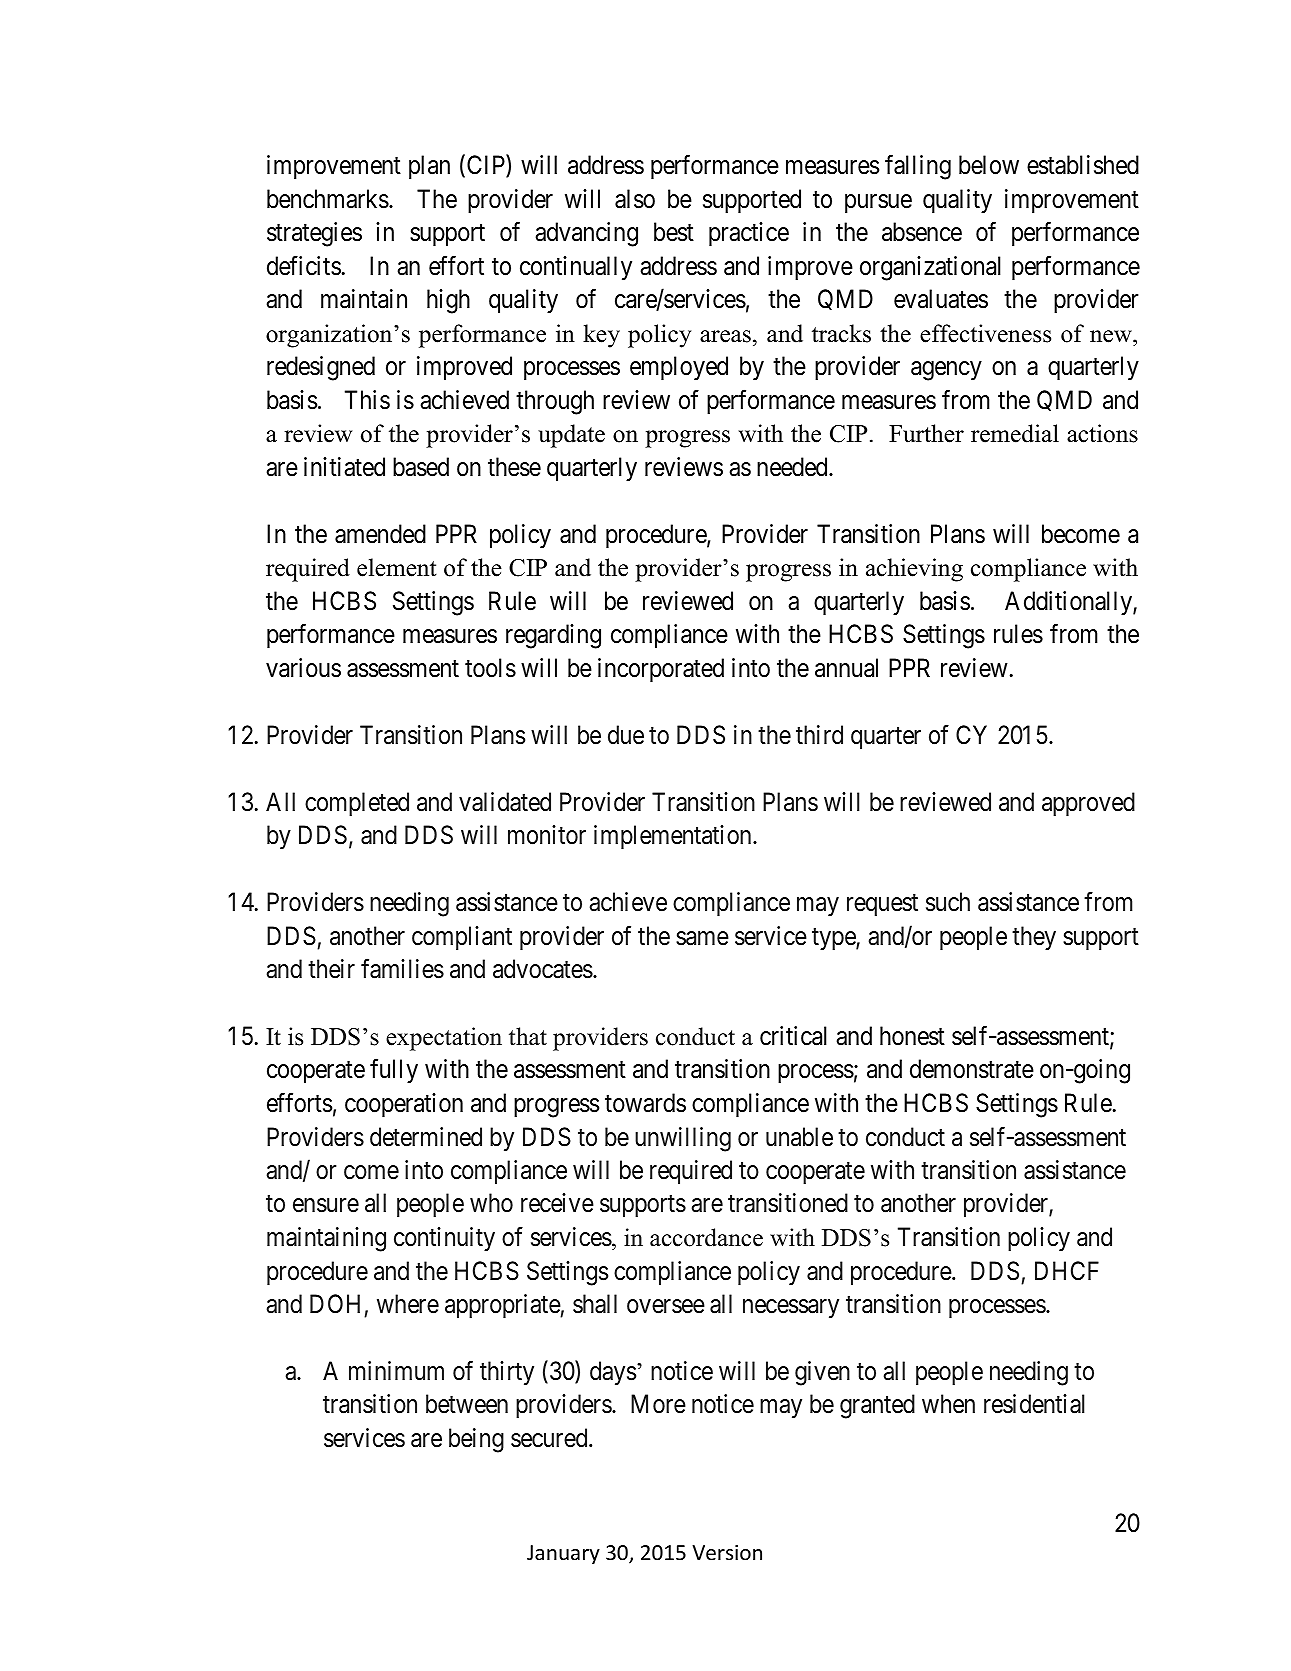  What do you see at coordinates (380, 534) in the screenshot?
I see `amended` at bounding box center [380, 534].
